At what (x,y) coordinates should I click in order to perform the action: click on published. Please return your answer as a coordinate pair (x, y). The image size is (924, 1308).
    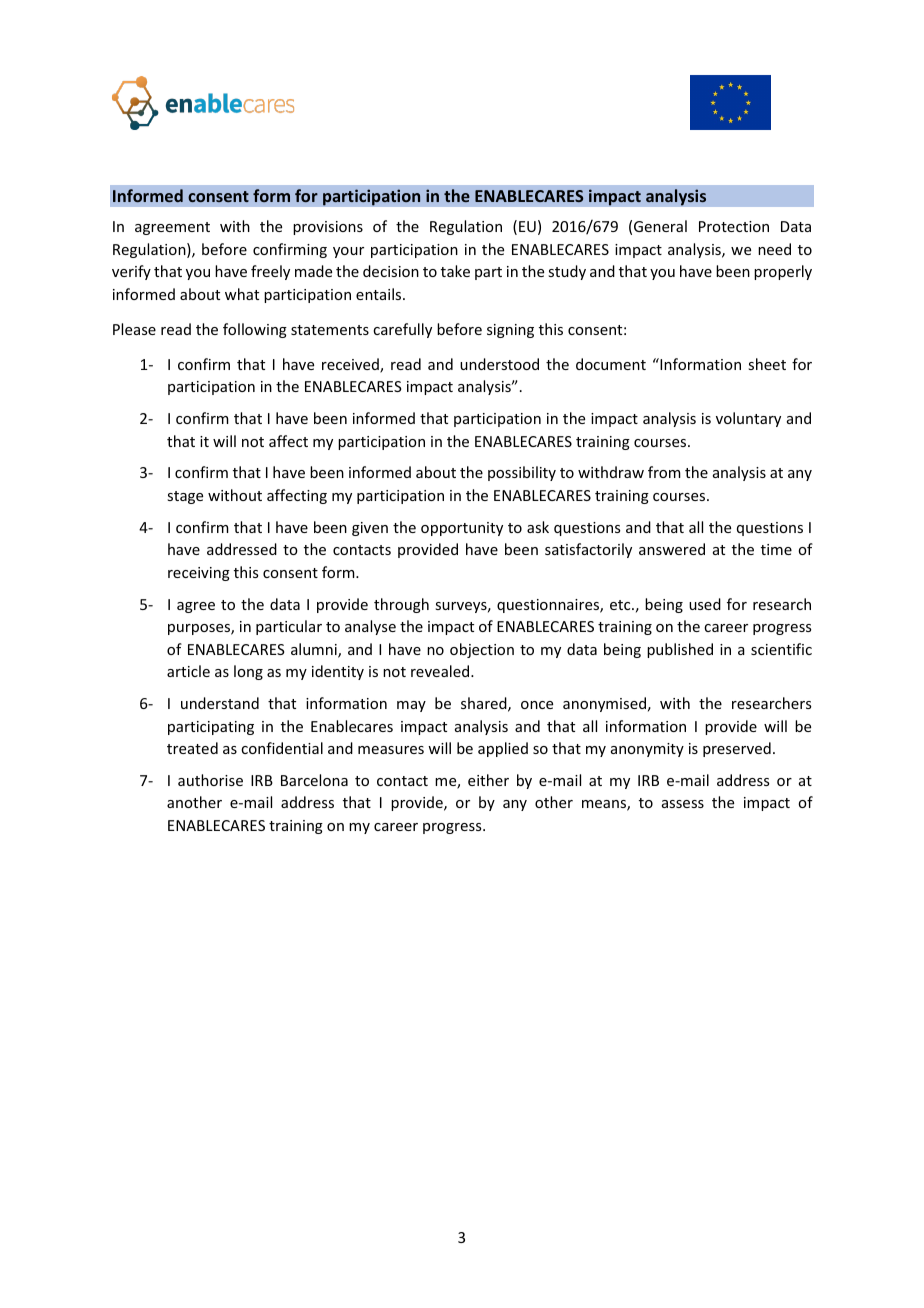
    Looking at the image, I should click on (680, 650).
